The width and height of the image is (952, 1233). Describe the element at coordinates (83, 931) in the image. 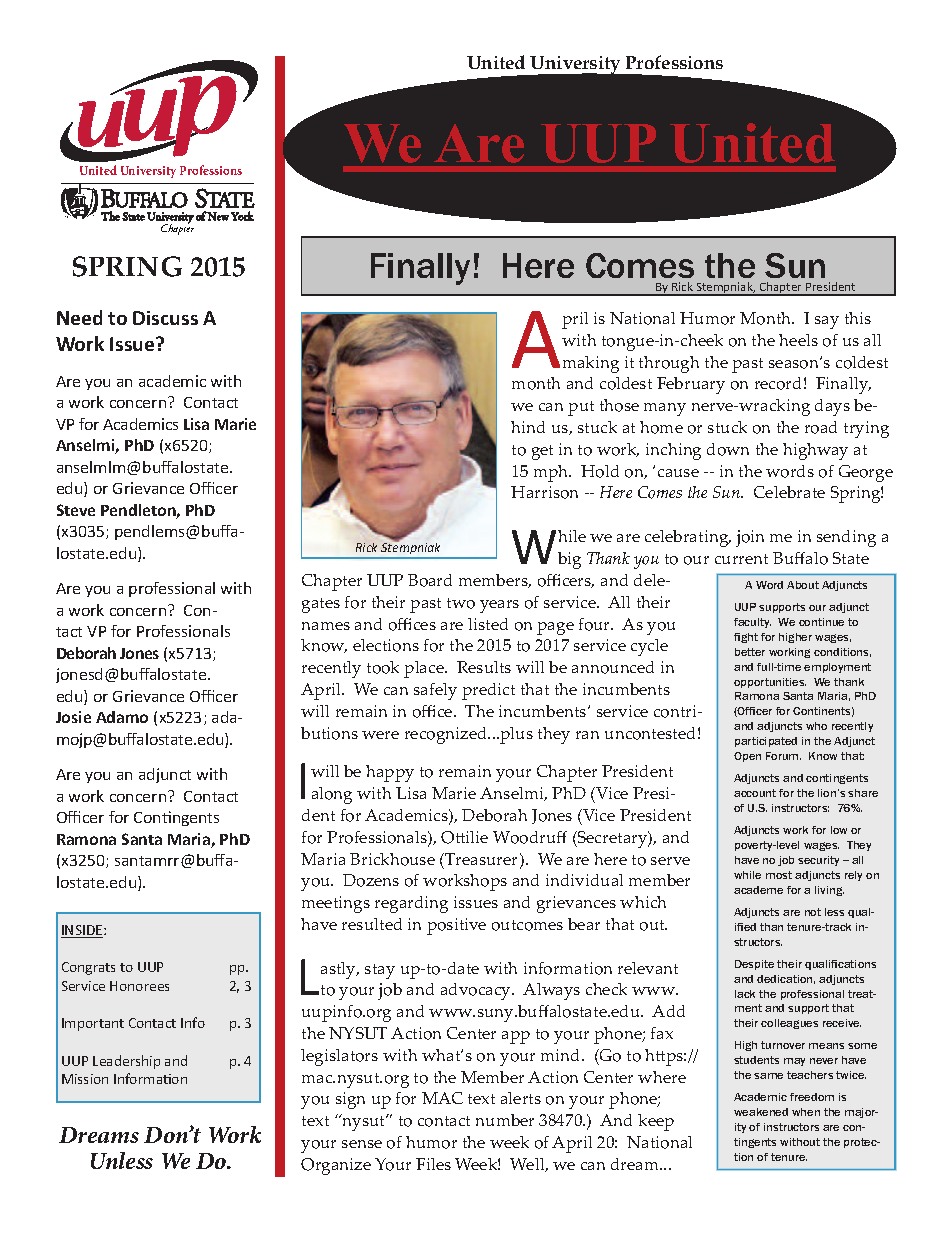

I see `INSIDE` at that location.
